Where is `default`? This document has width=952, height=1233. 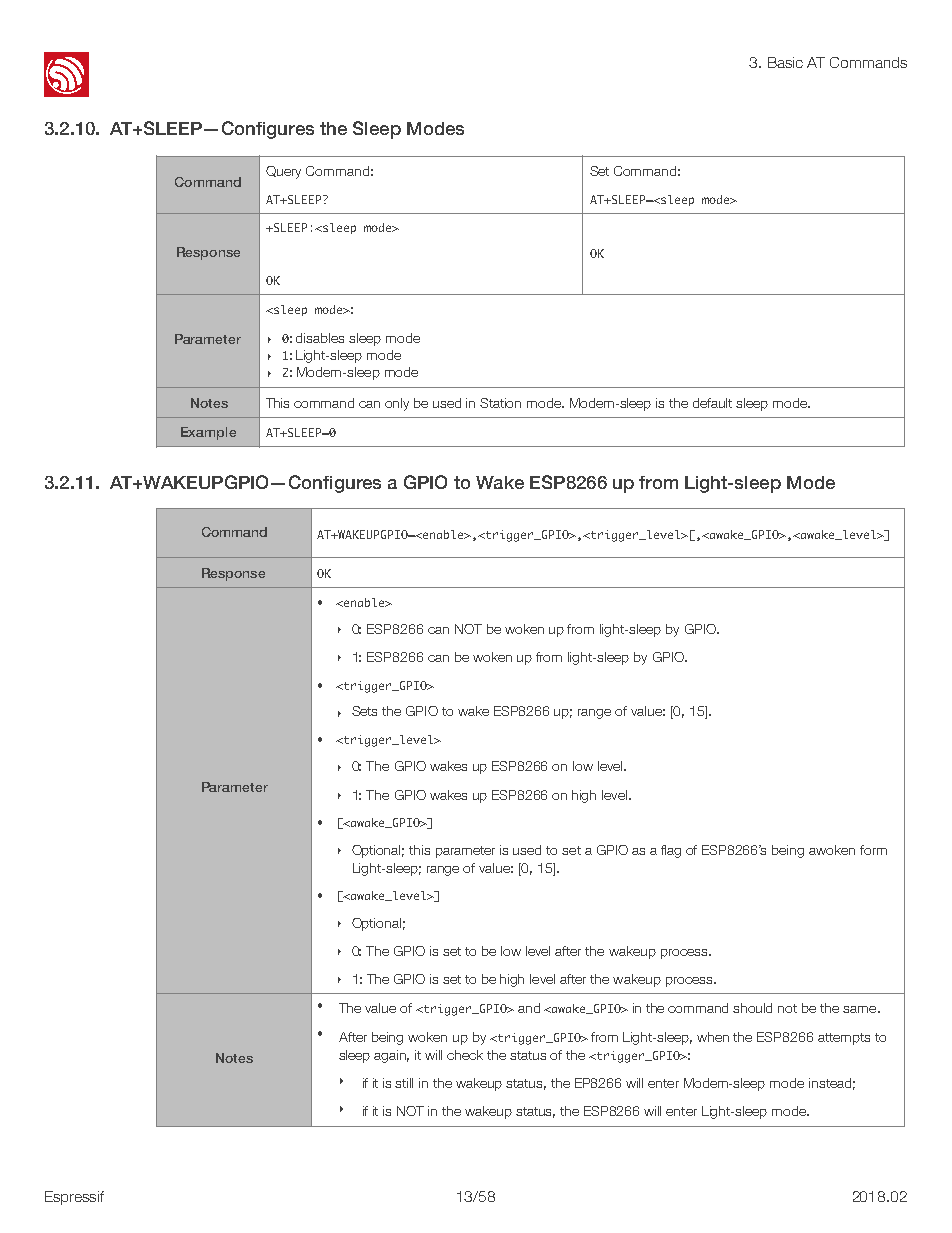
default is located at coordinates (712, 403).
